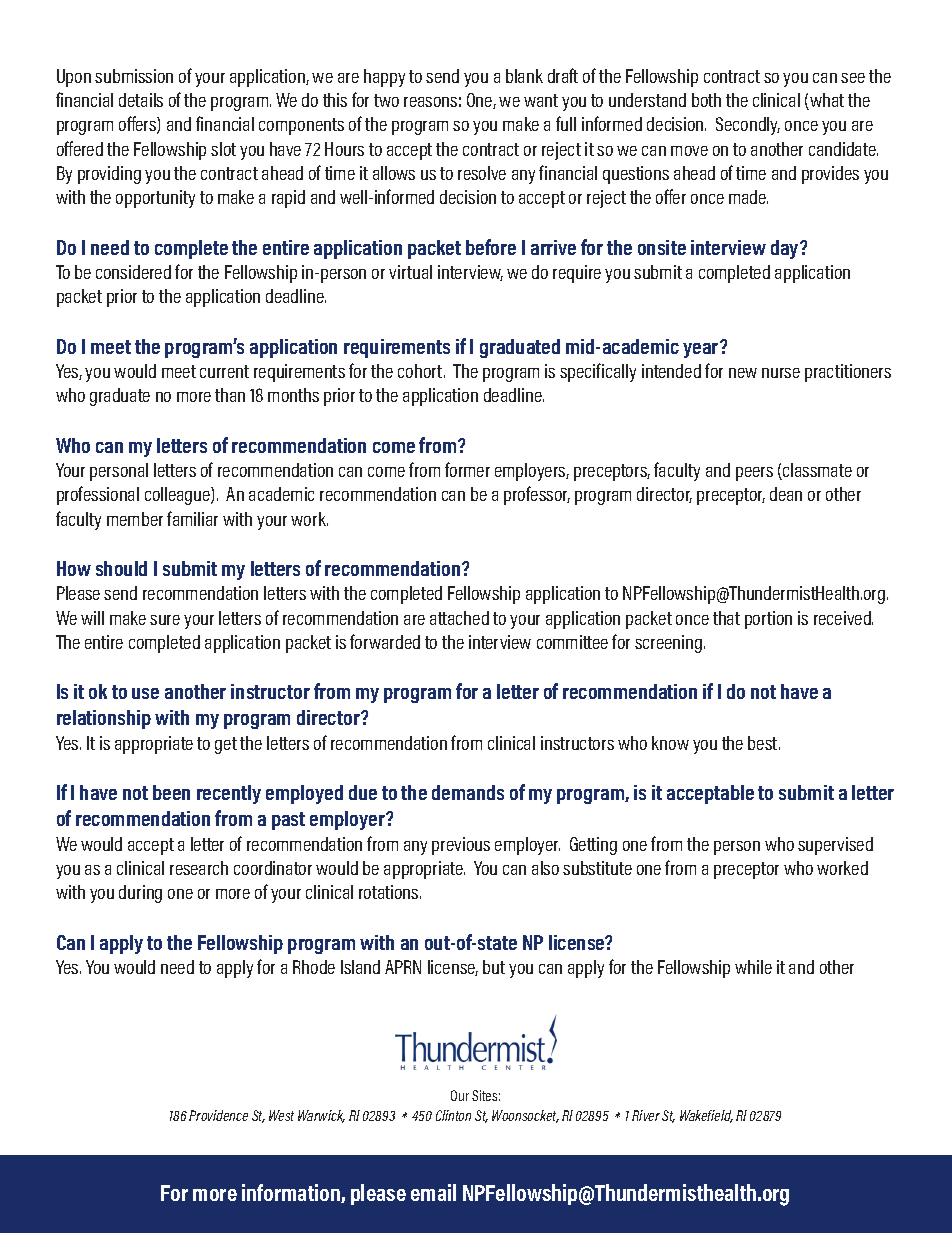  I want to click on been, so click(171, 792).
